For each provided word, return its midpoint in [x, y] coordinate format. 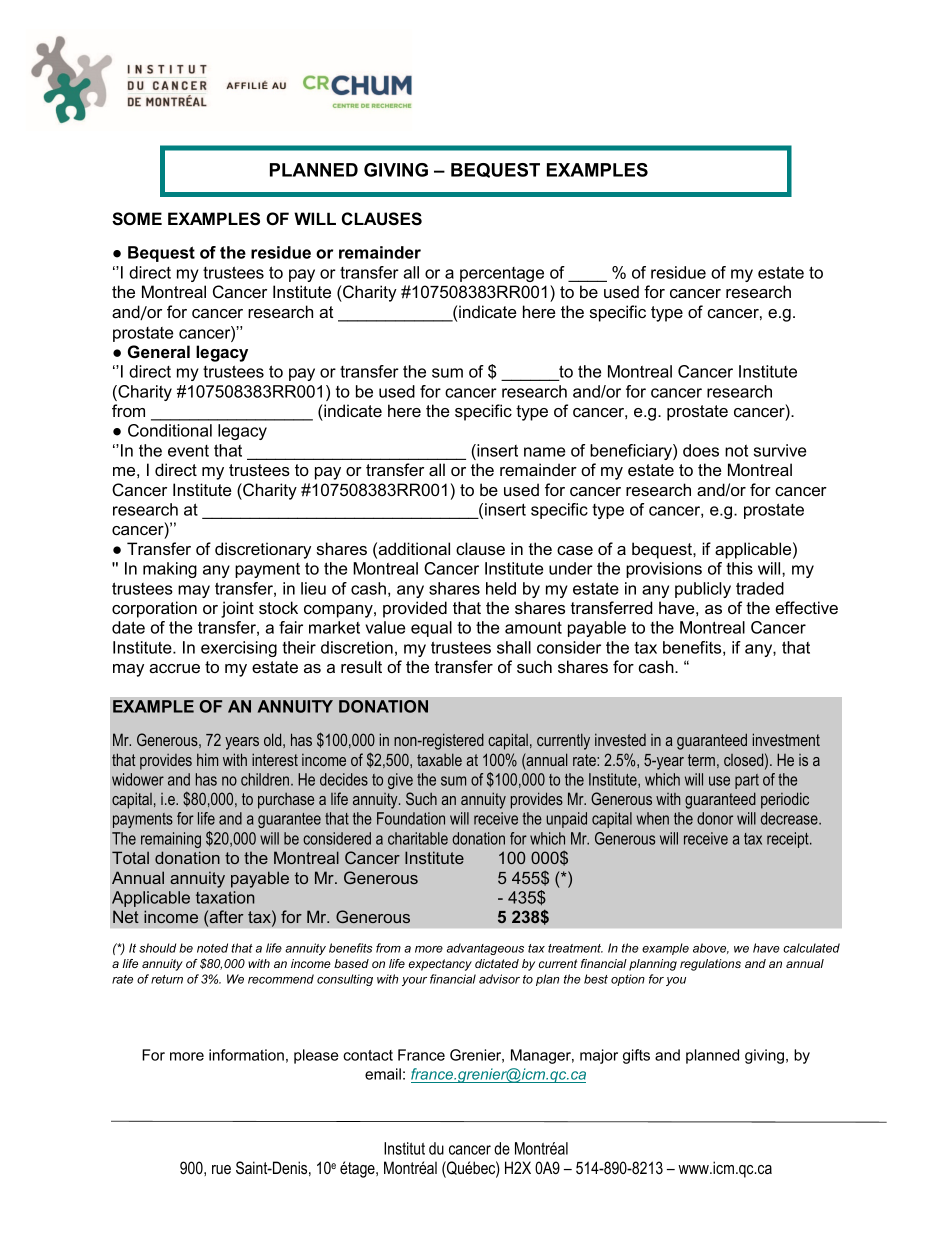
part [747, 781]
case [575, 550]
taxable [439, 759]
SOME [137, 219]
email [383, 1074]
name [544, 452]
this [739, 568]
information [246, 1055]
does [701, 450]
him [207, 759]
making [170, 570]
